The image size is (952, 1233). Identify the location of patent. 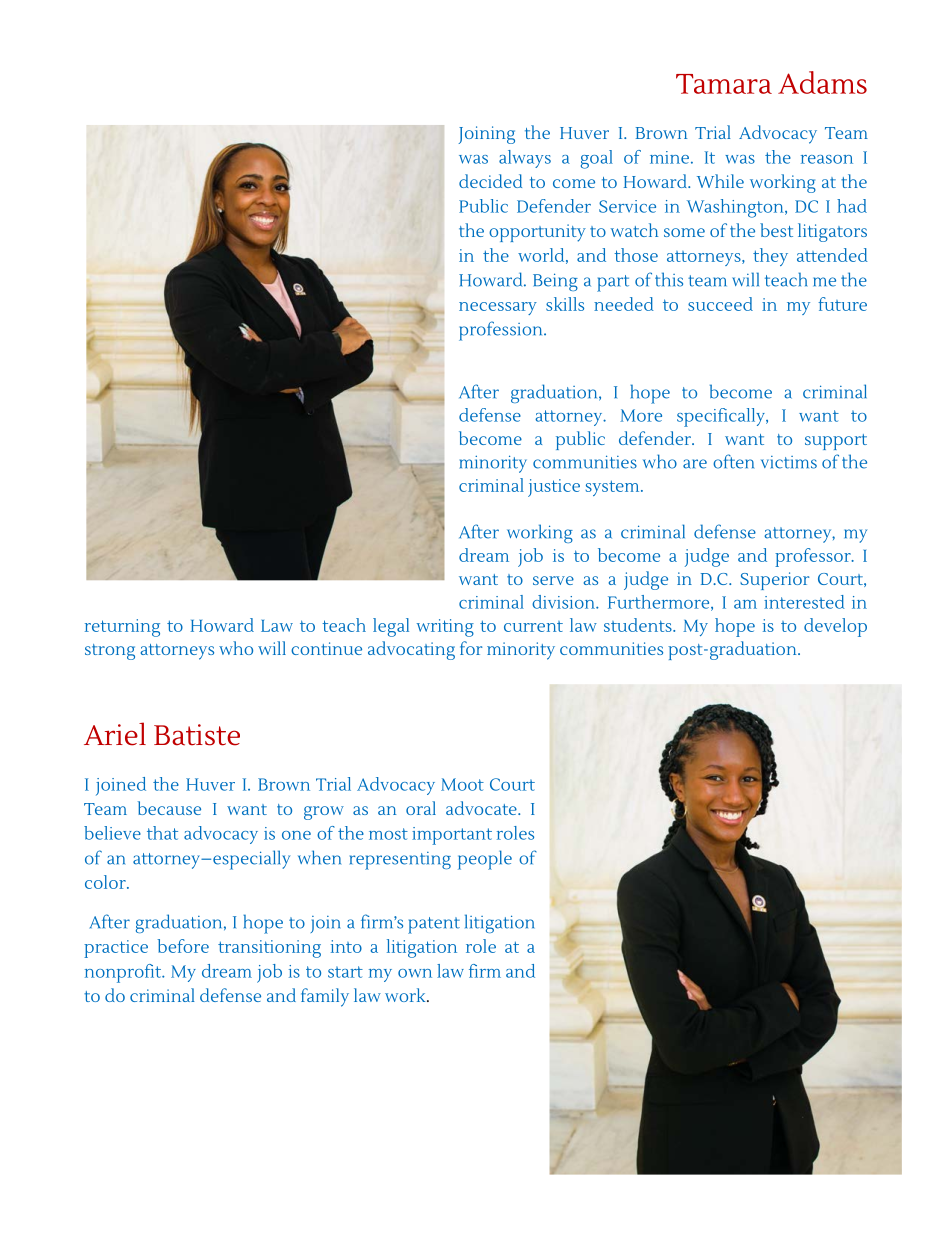
(434, 925).
